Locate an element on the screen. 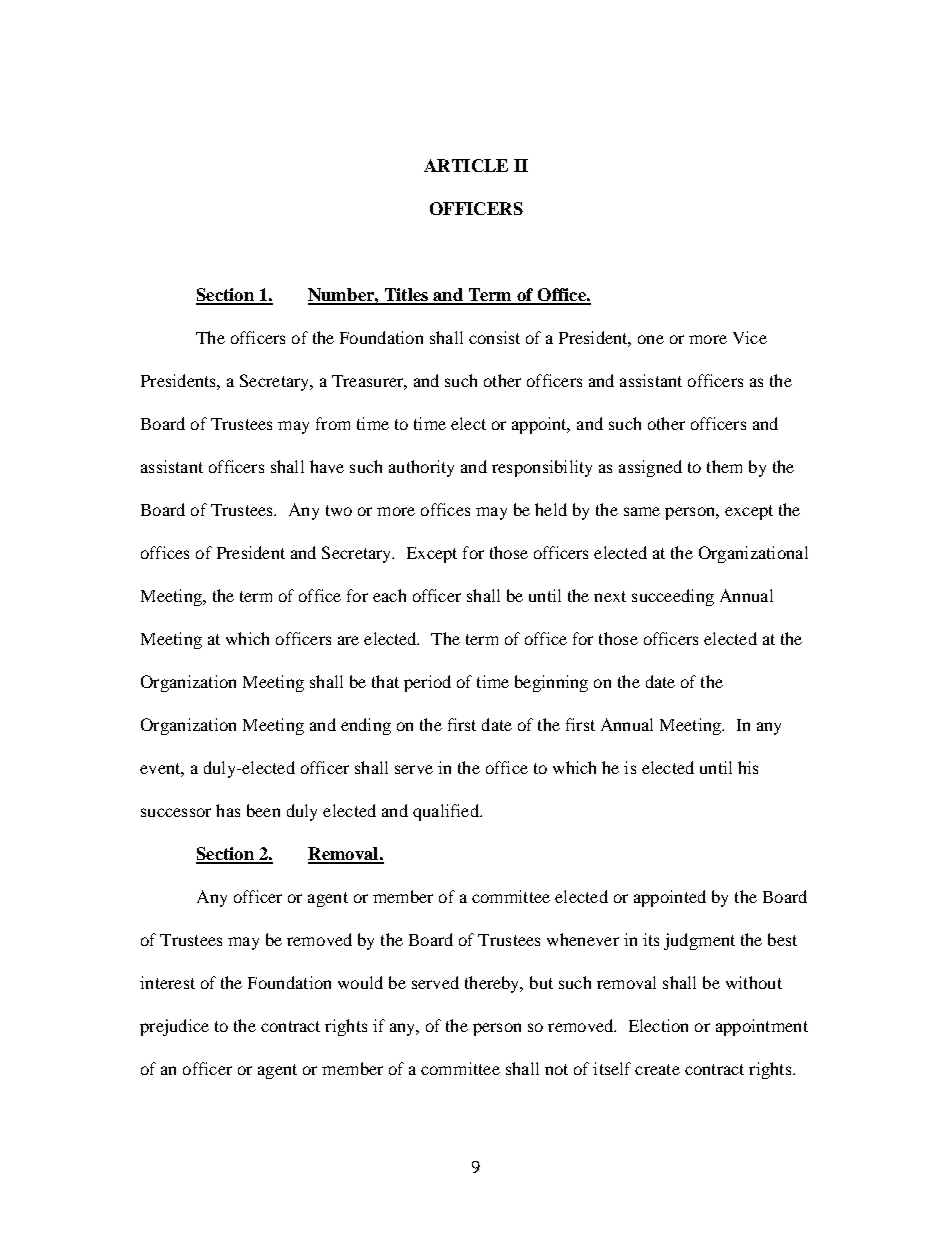 The width and height of the screenshot is (952, 1233). prejudice is located at coordinates (174, 1027).
